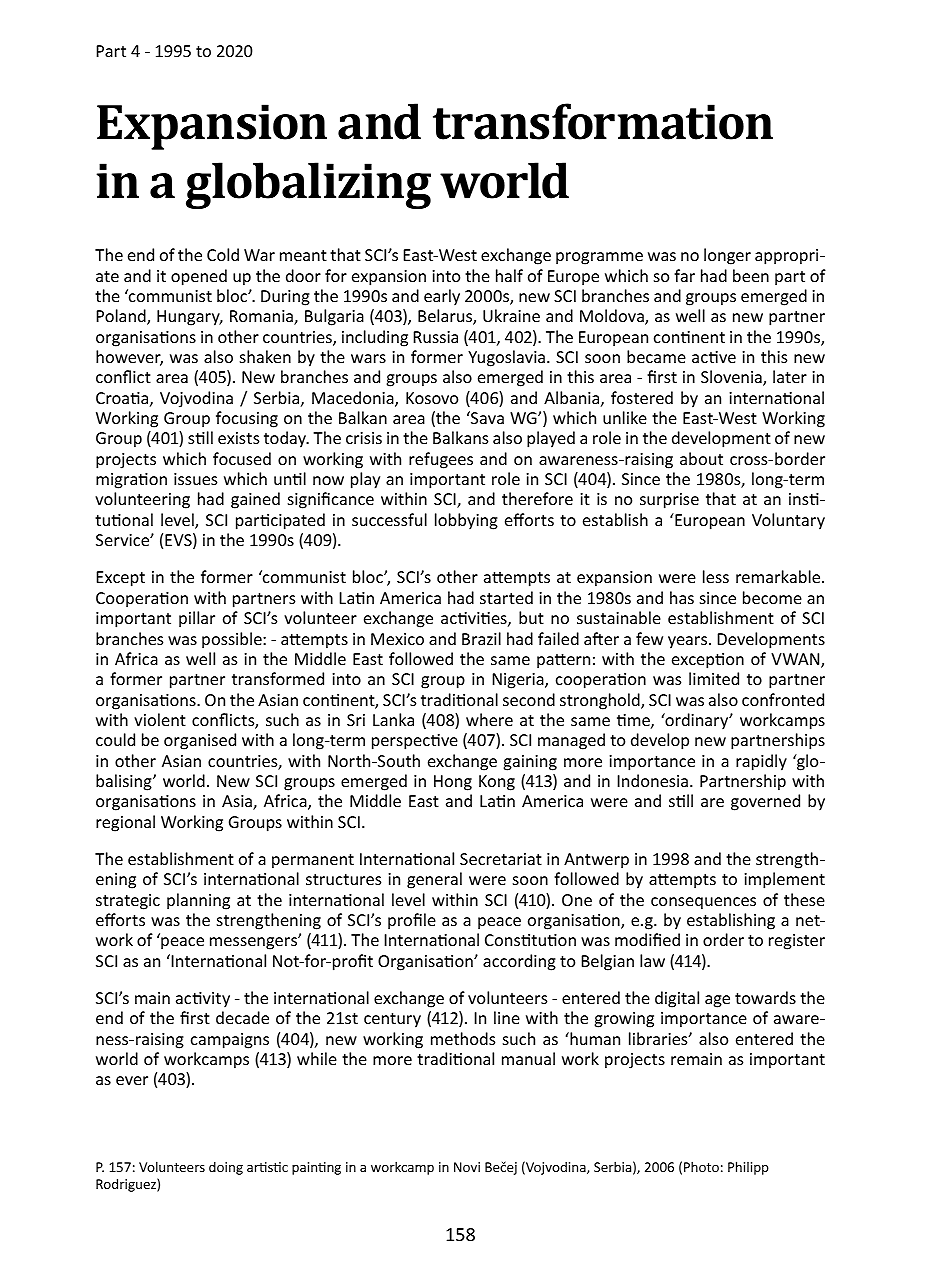  What do you see at coordinates (751, 275) in the screenshot?
I see `been` at bounding box center [751, 275].
